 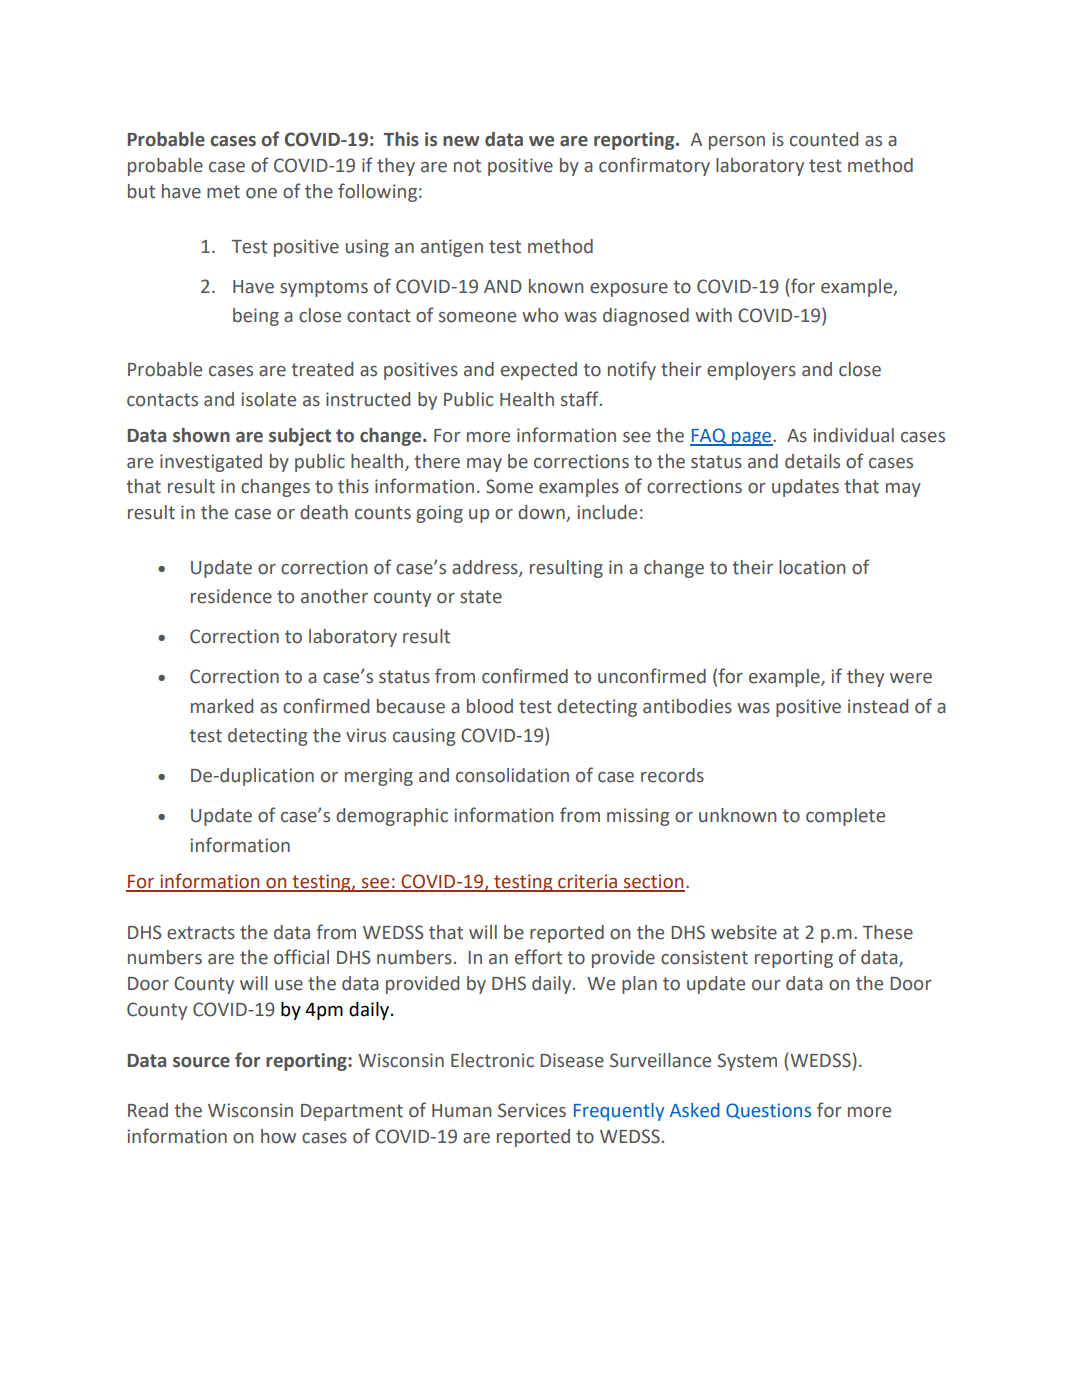 What do you see at coordinates (461, 141) in the page?
I see `new` at bounding box center [461, 141].
